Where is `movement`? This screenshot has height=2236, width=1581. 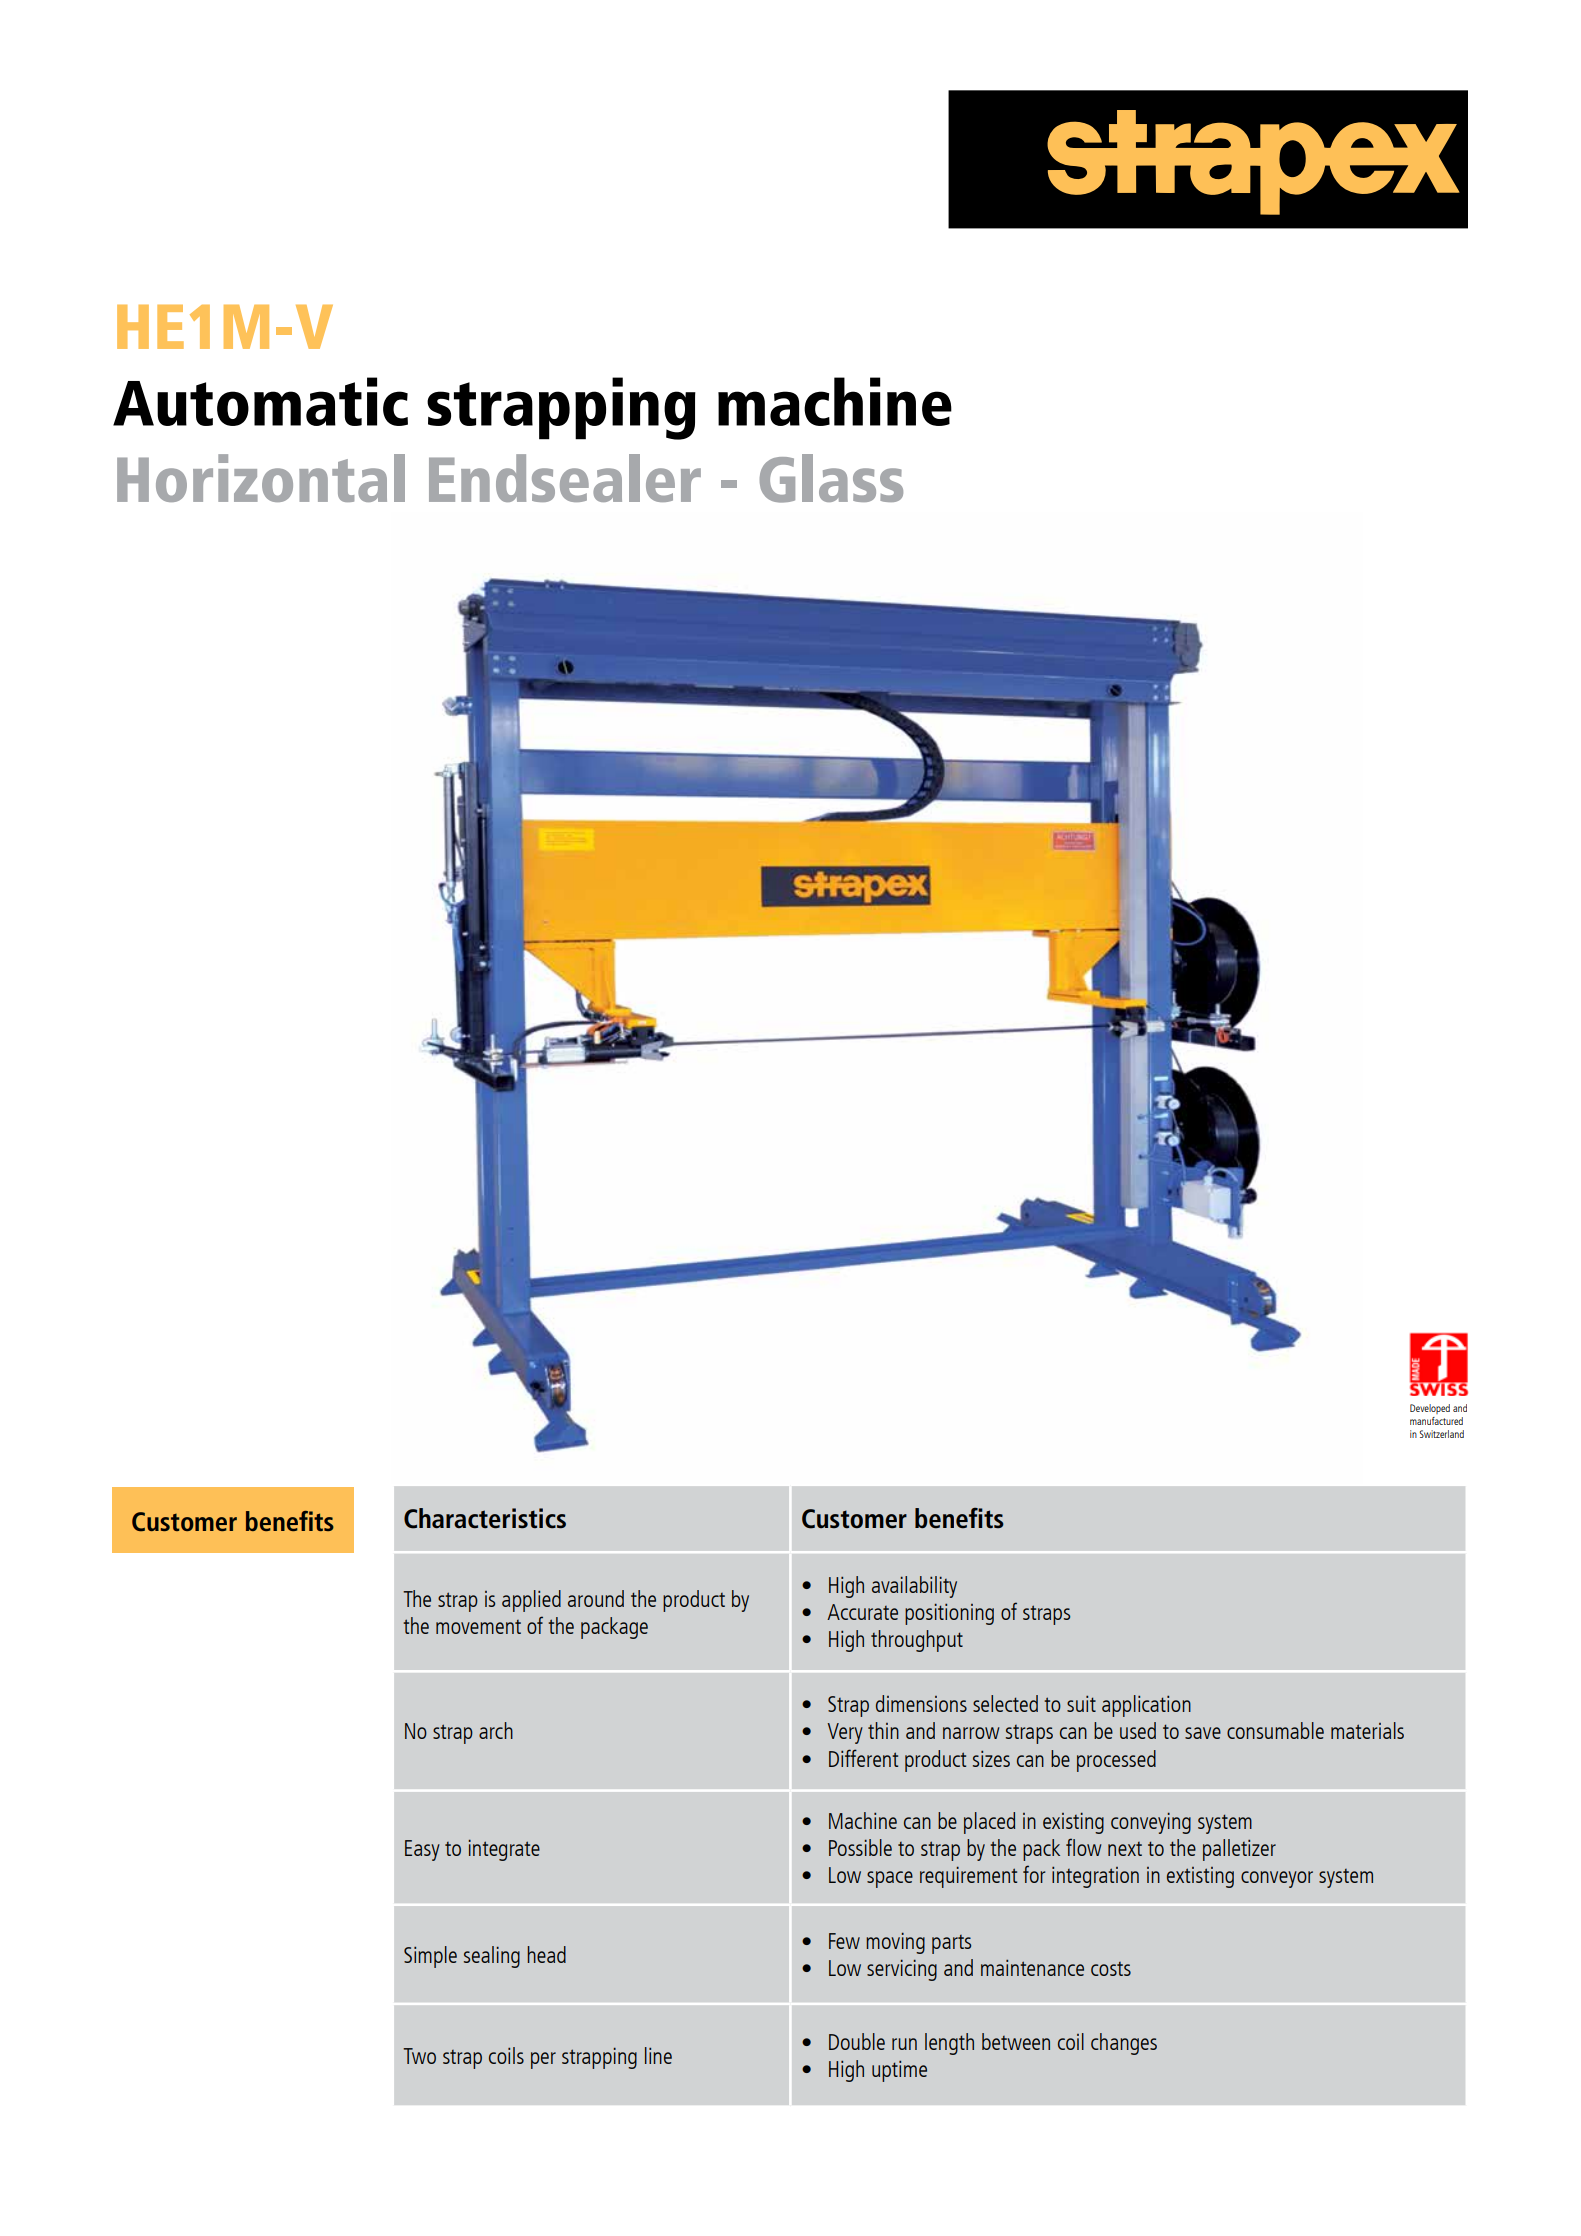 movement is located at coordinates (478, 1627).
